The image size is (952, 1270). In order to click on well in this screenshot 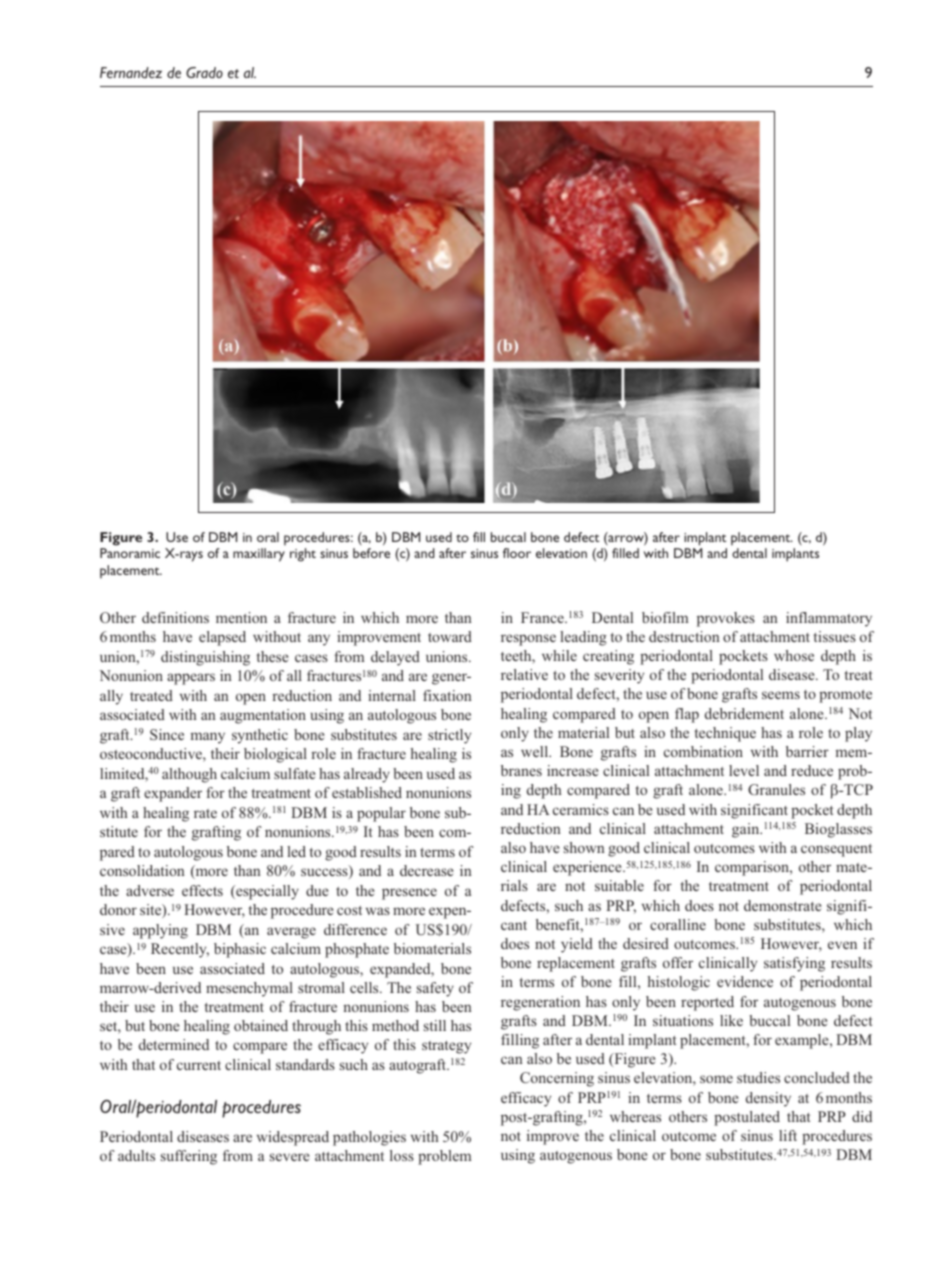, I will do `click(536, 751)`.
